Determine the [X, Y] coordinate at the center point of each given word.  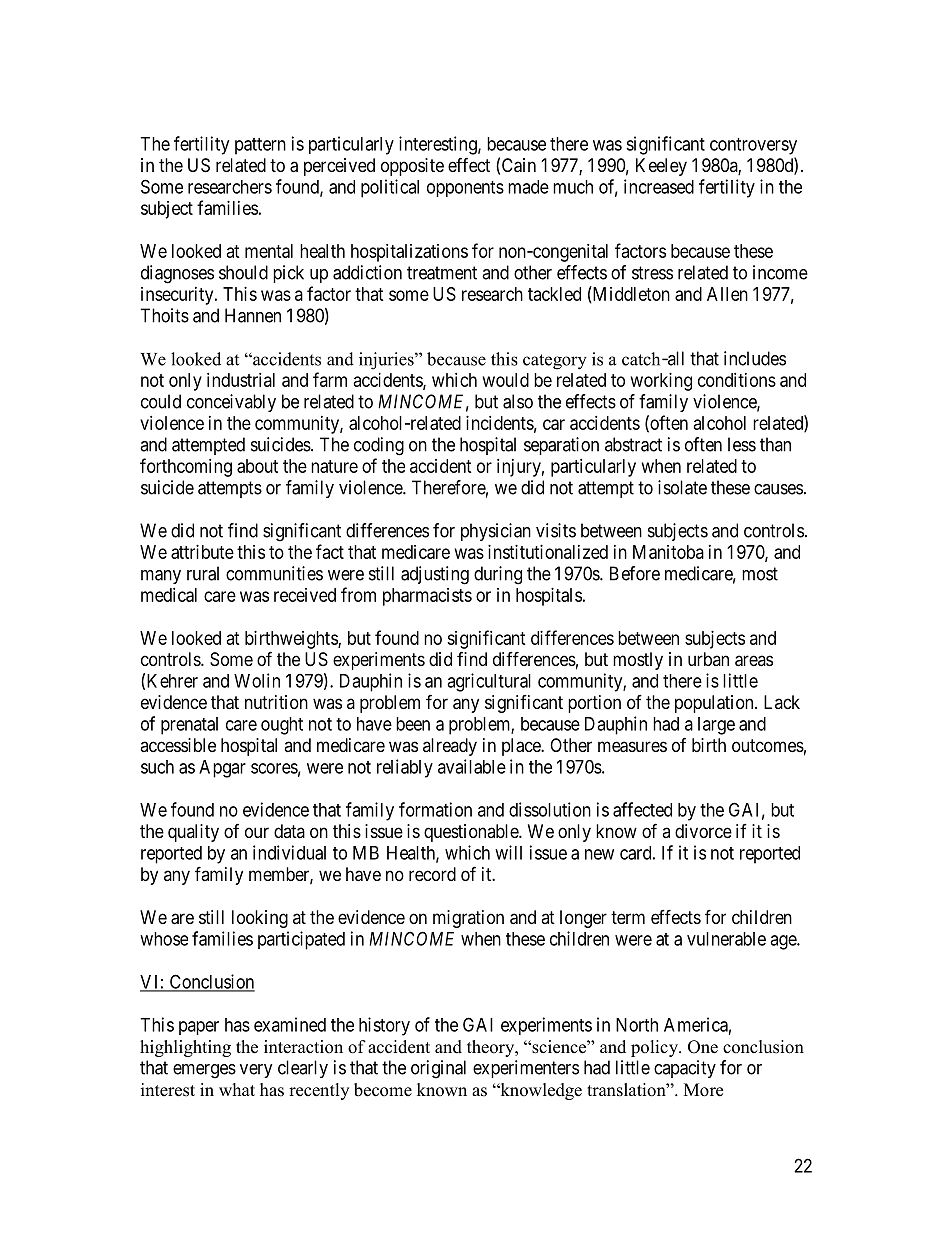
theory [492, 1048]
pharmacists [427, 597]
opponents [465, 189]
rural [203, 573]
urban [708, 659]
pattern [260, 146]
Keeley [661, 167]
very [256, 1071]
